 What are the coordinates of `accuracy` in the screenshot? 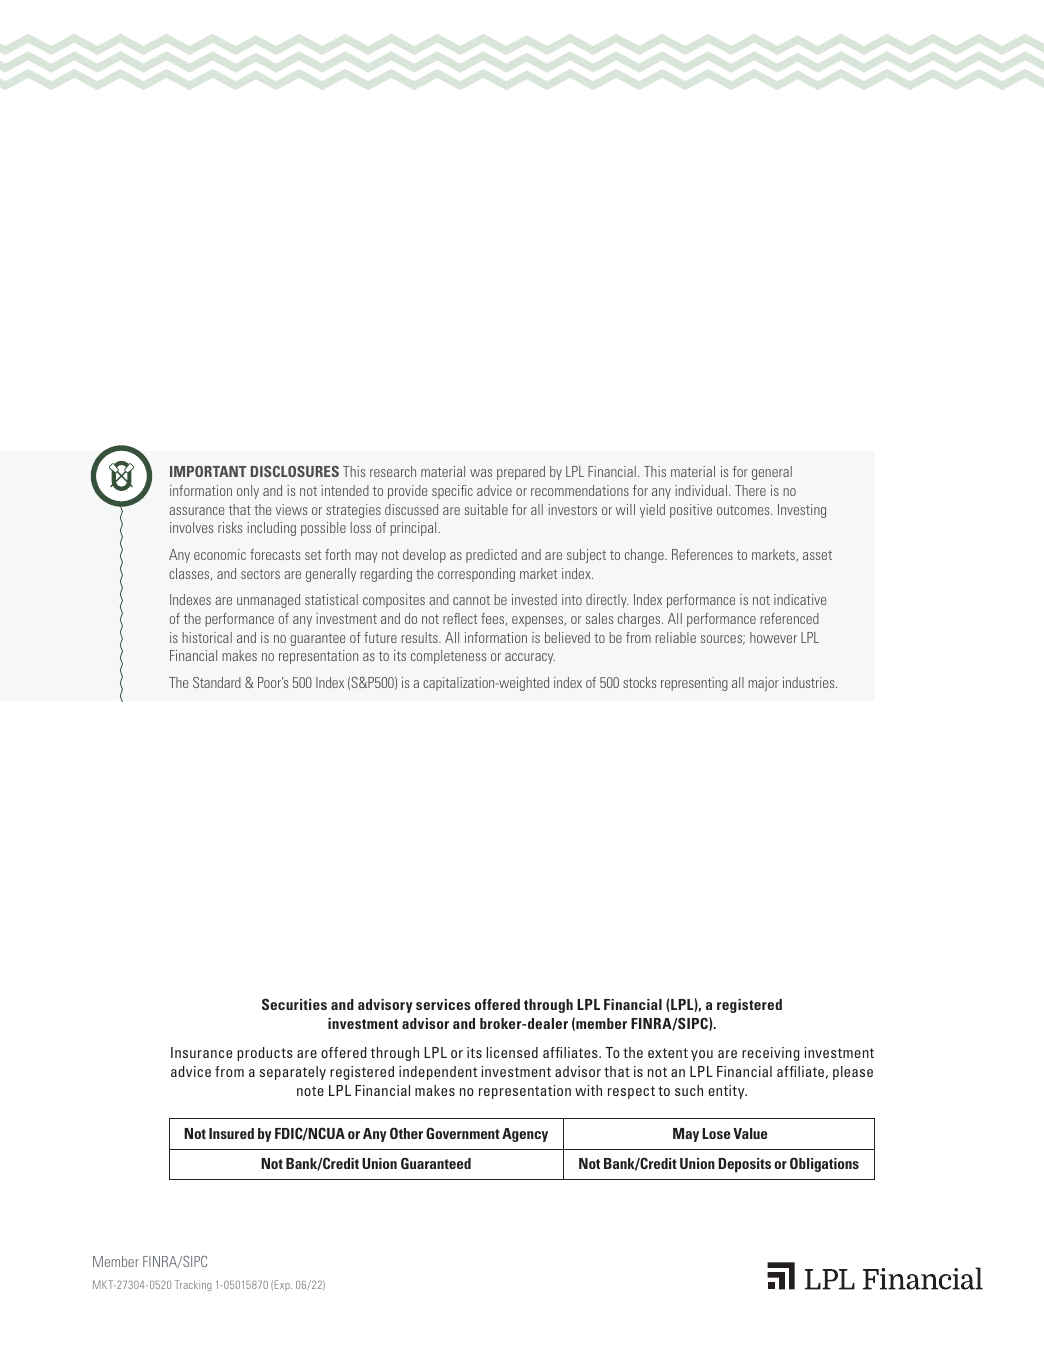 It's located at (530, 658).
